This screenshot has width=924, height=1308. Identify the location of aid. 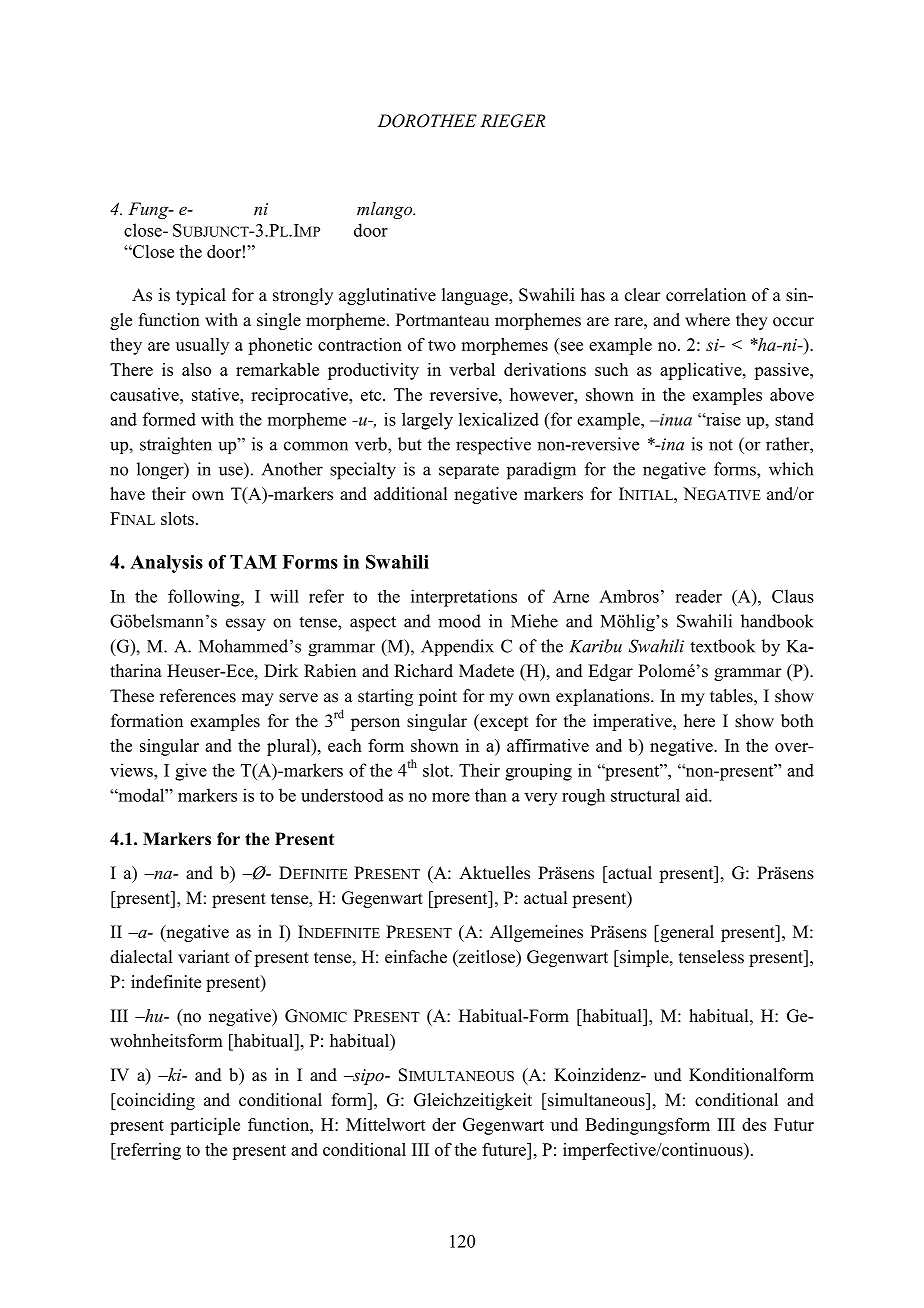
(698, 795).
